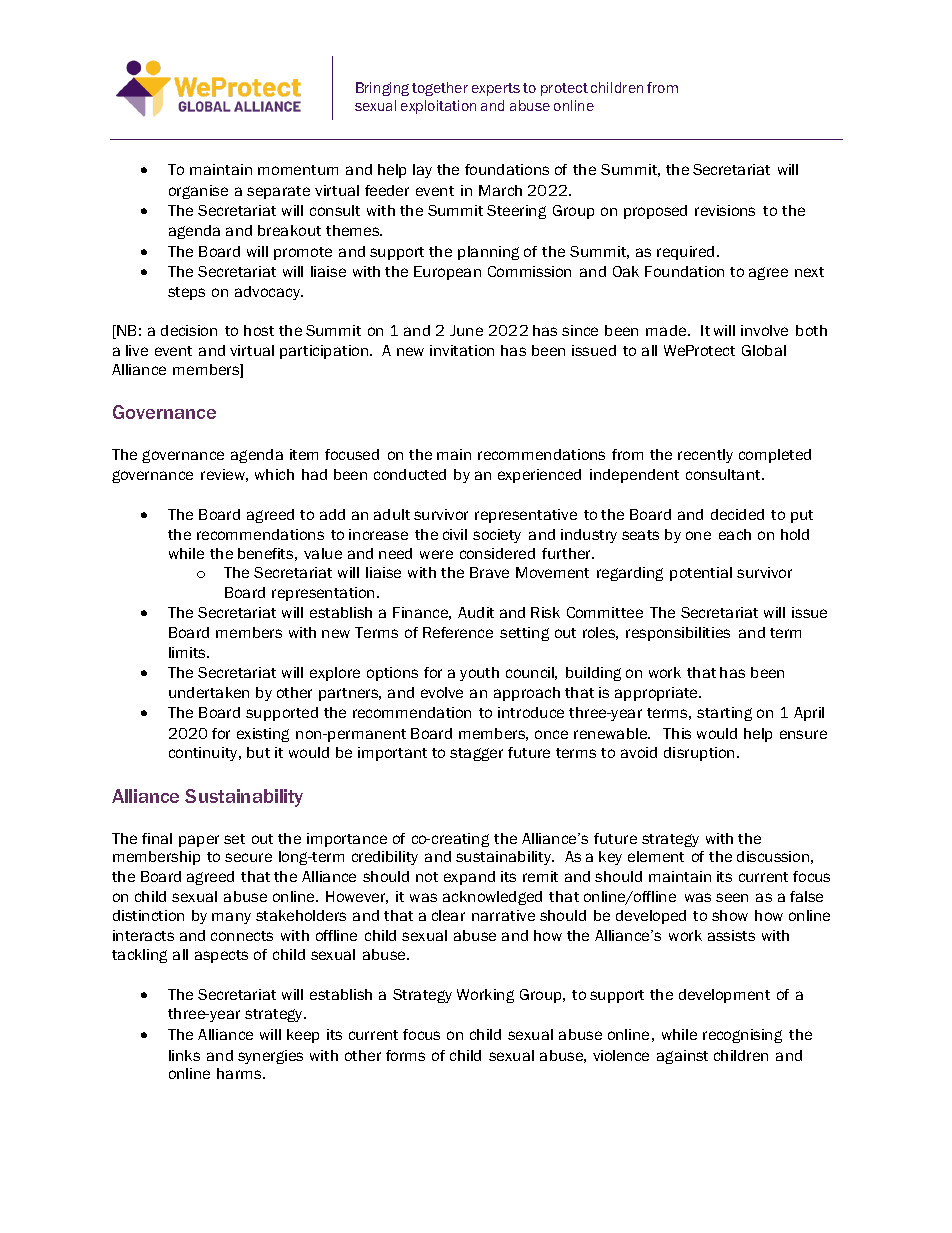 This screenshot has width=952, height=1233. What do you see at coordinates (462, 350) in the screenshot?
I see `invitation` at bounding box center [462, 350].
